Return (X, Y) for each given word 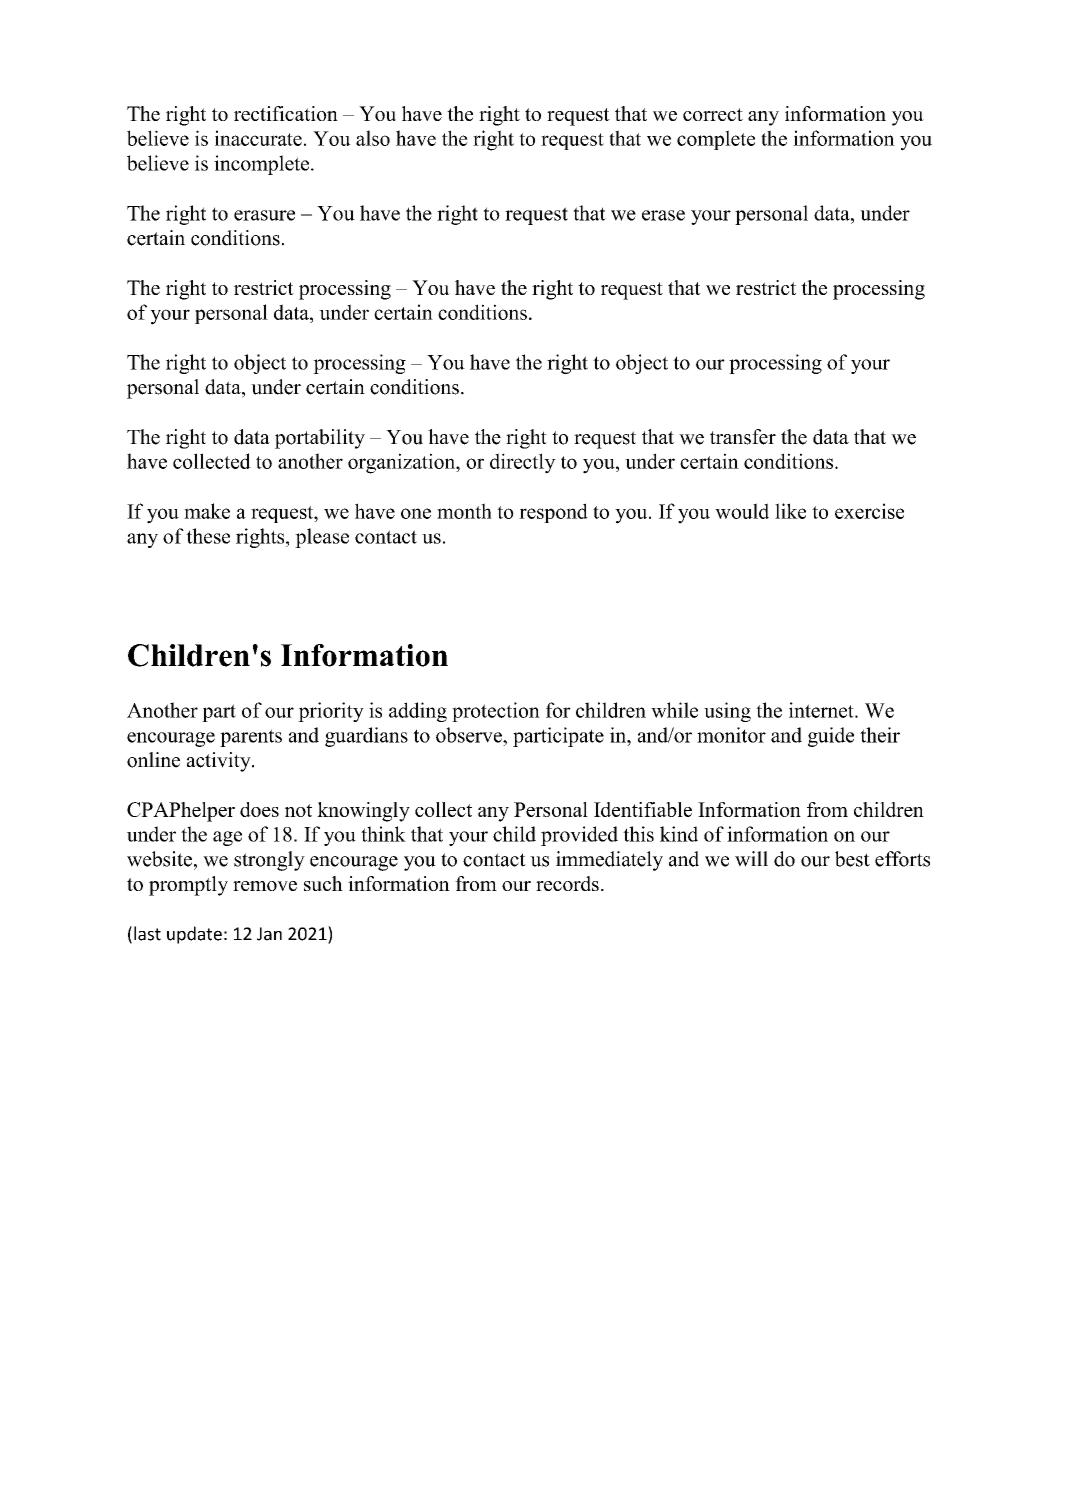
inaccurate (258, 138)
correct (713, 114)
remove (265, 886)
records (567, 883)
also (373, 138)
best (852, 859)
